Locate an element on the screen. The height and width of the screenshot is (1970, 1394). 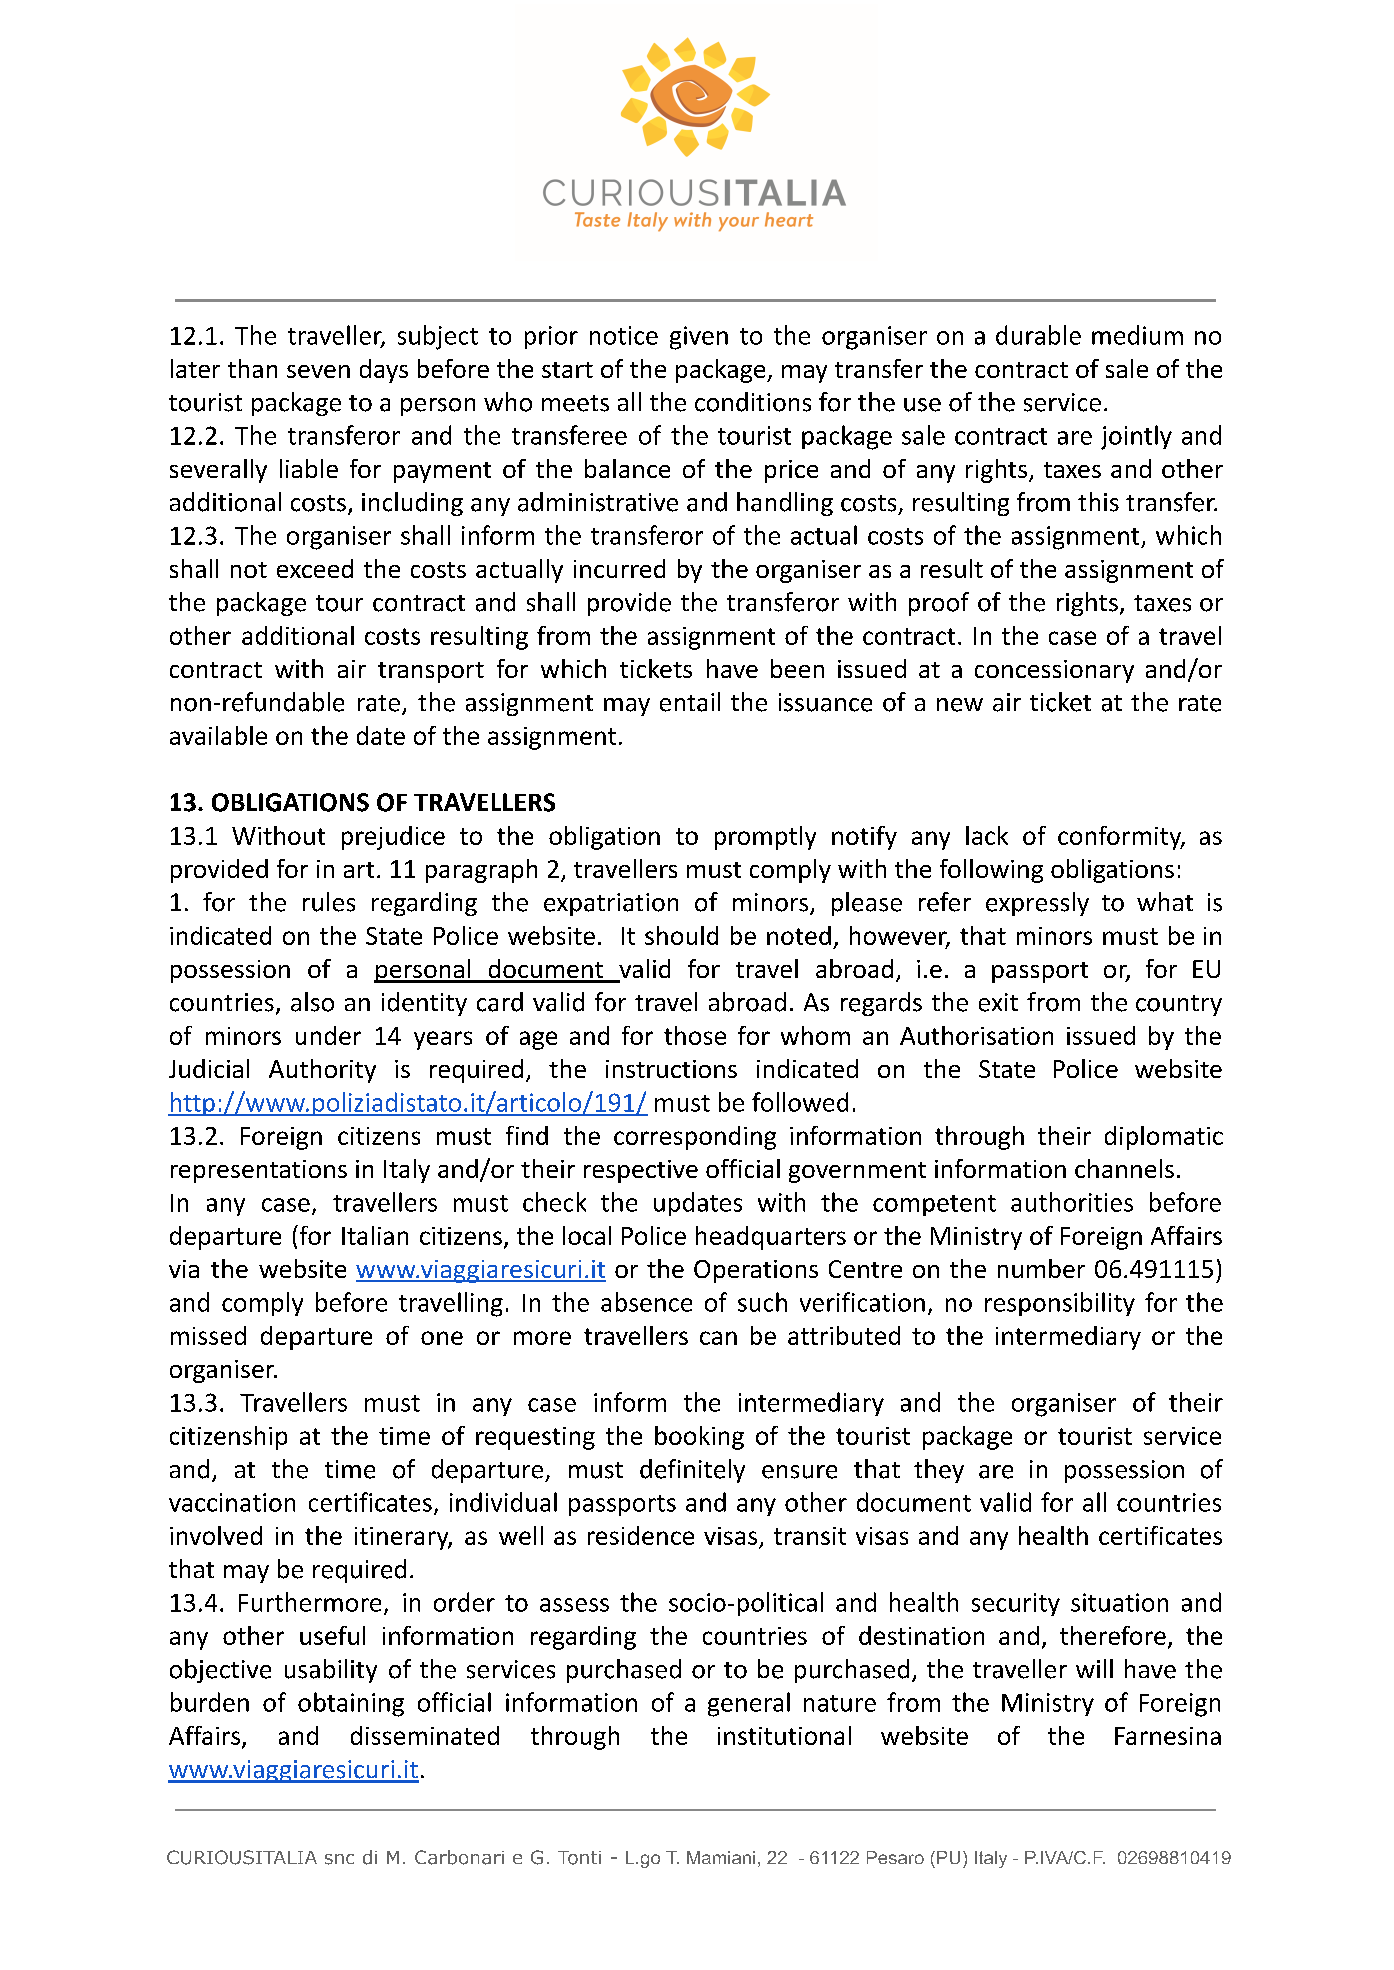
given is located at coordinates (699, 338).
